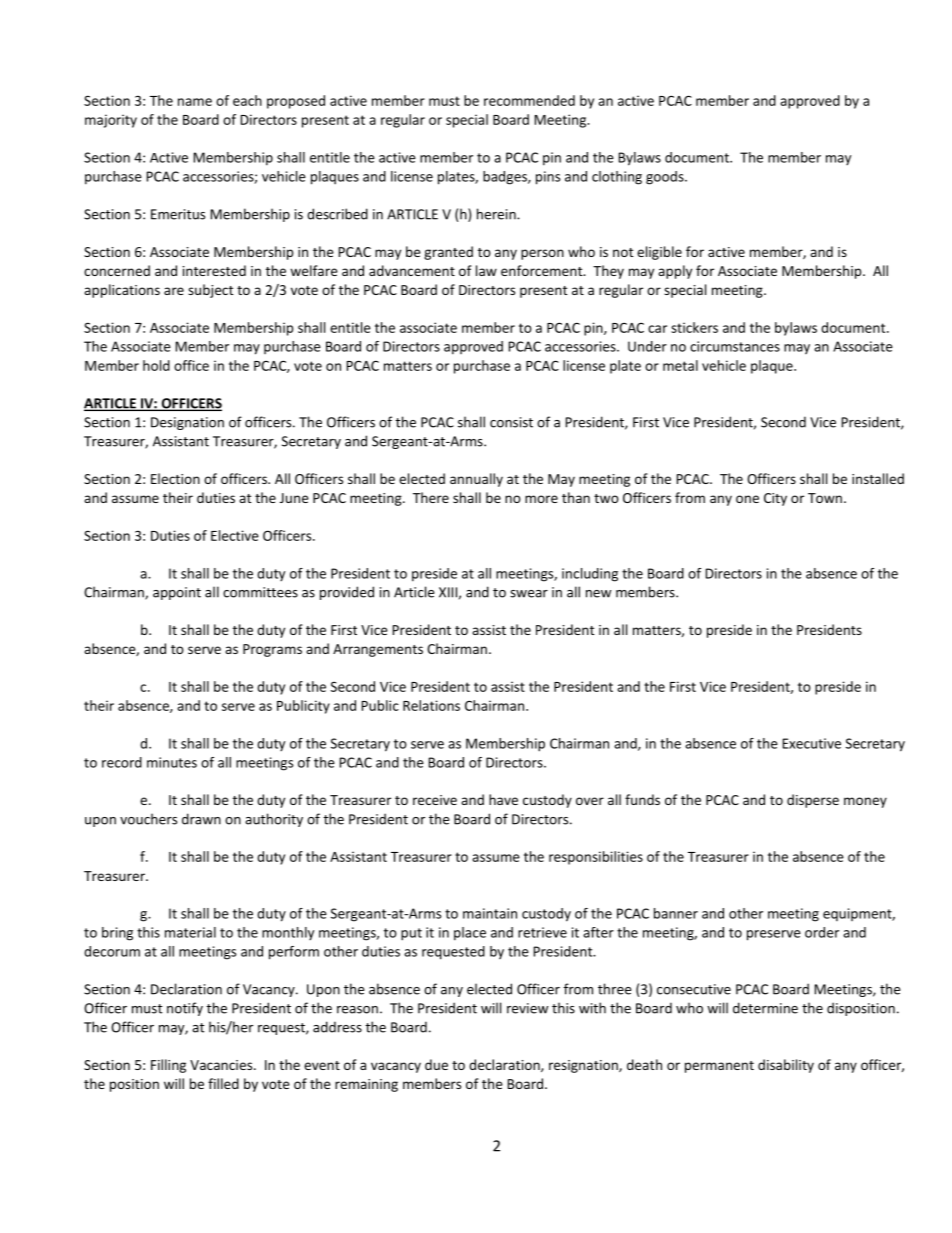 The image size is (952, 1233). Describe the element at coordinates (156, 365) in the page. I see `hold` at that location.
